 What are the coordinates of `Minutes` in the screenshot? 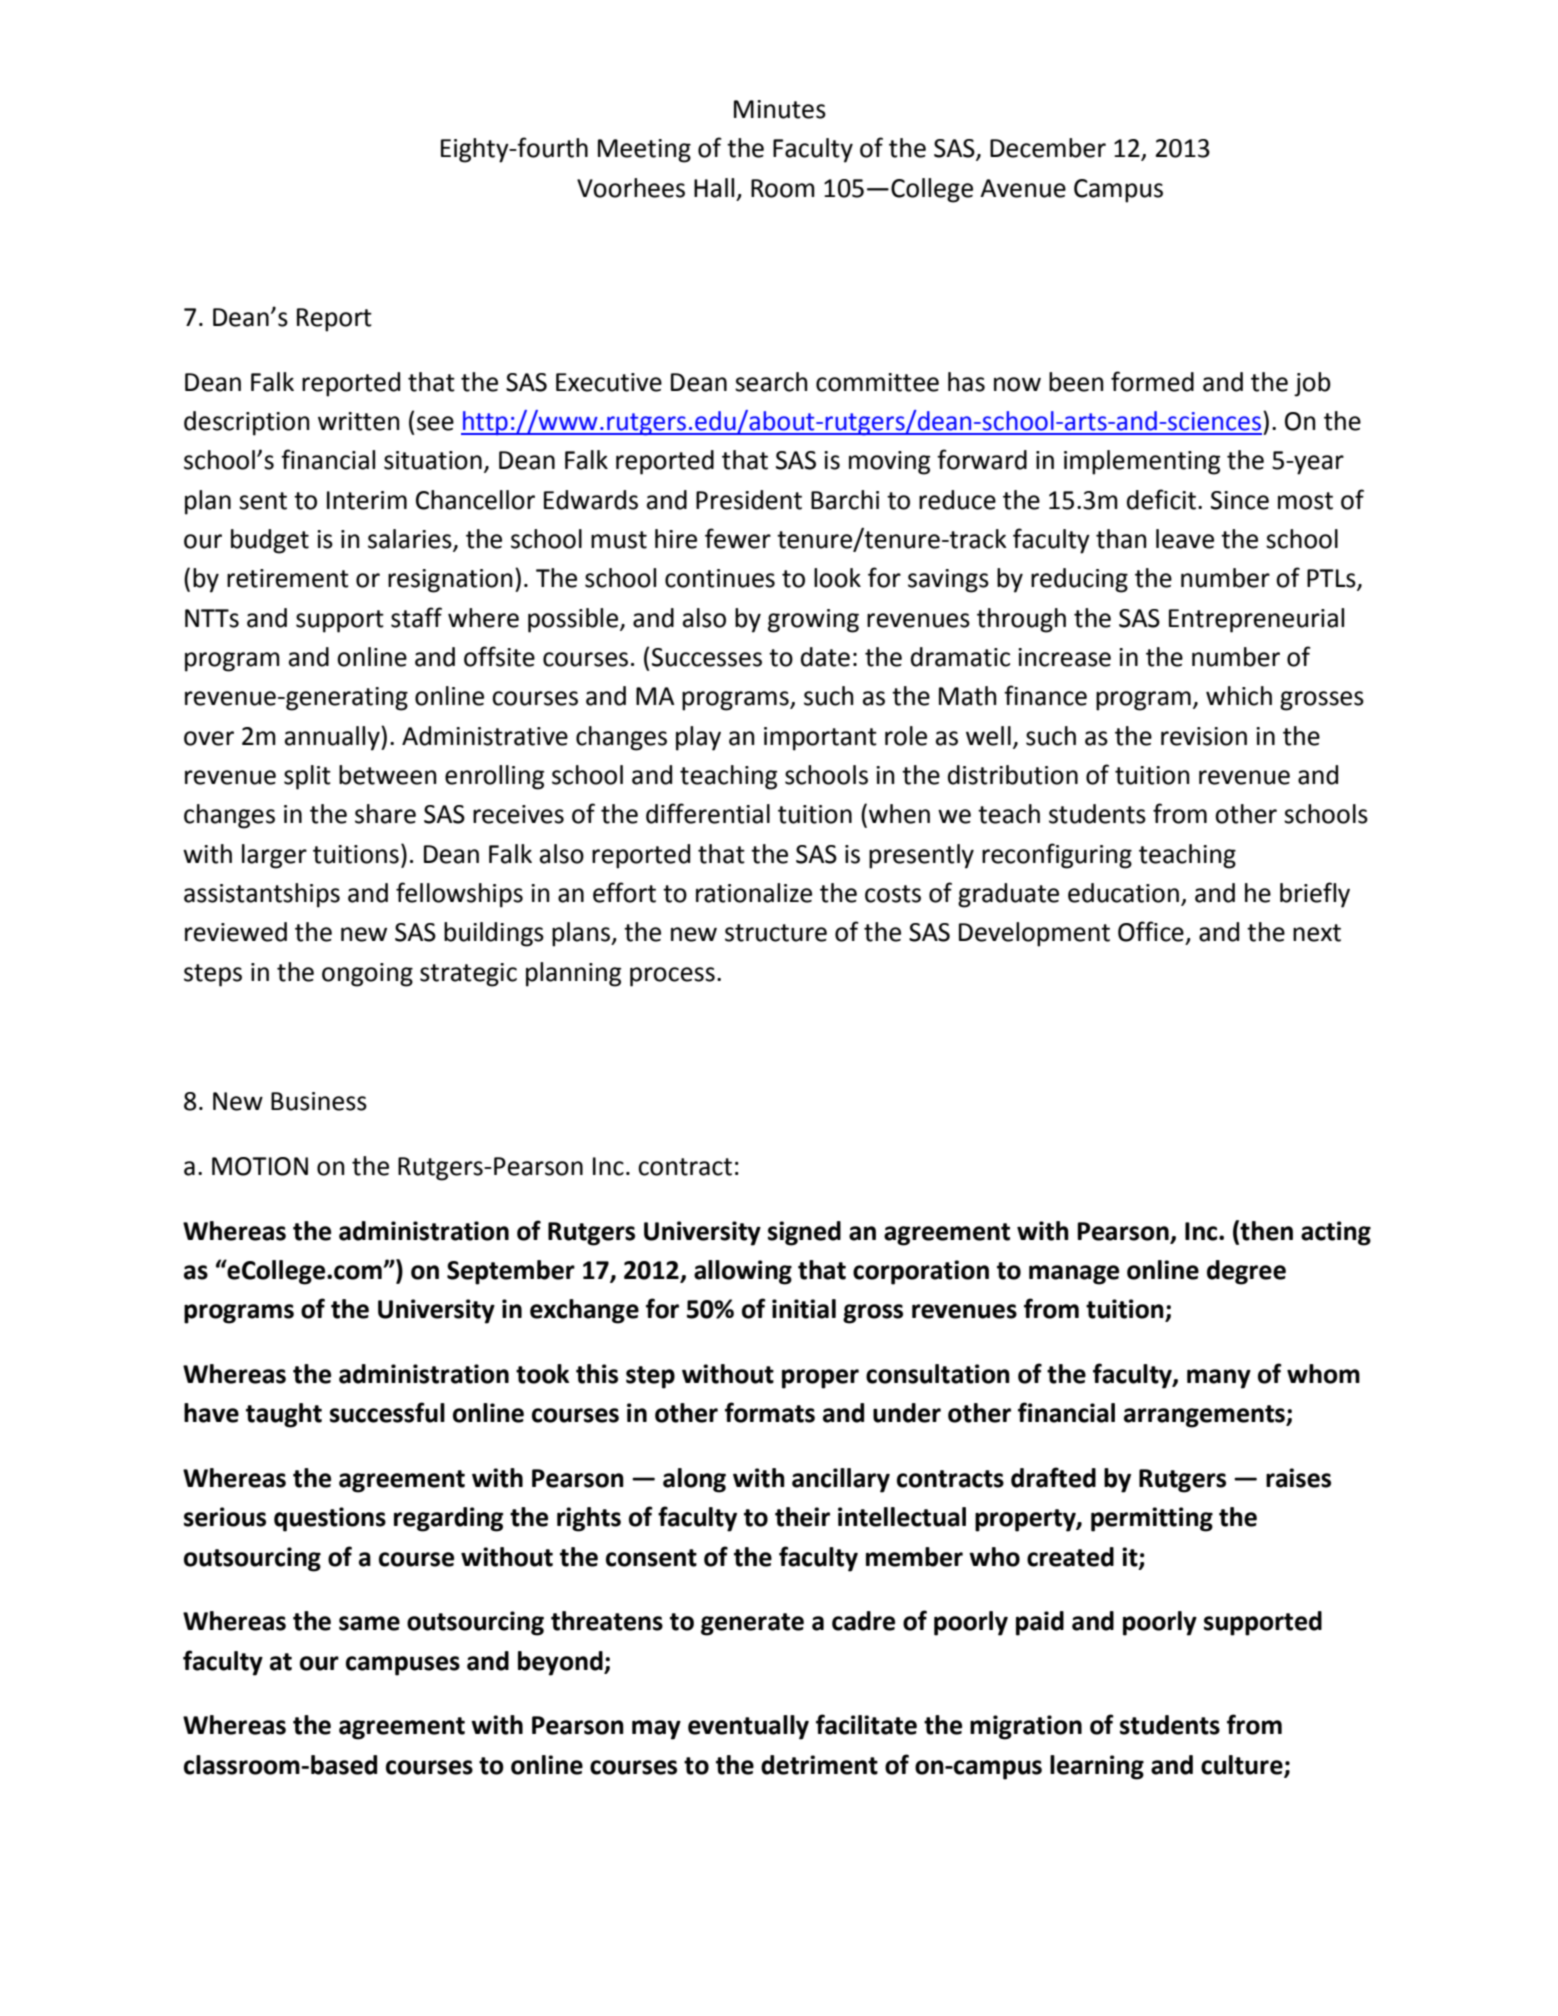 It's located at (780, 109).
